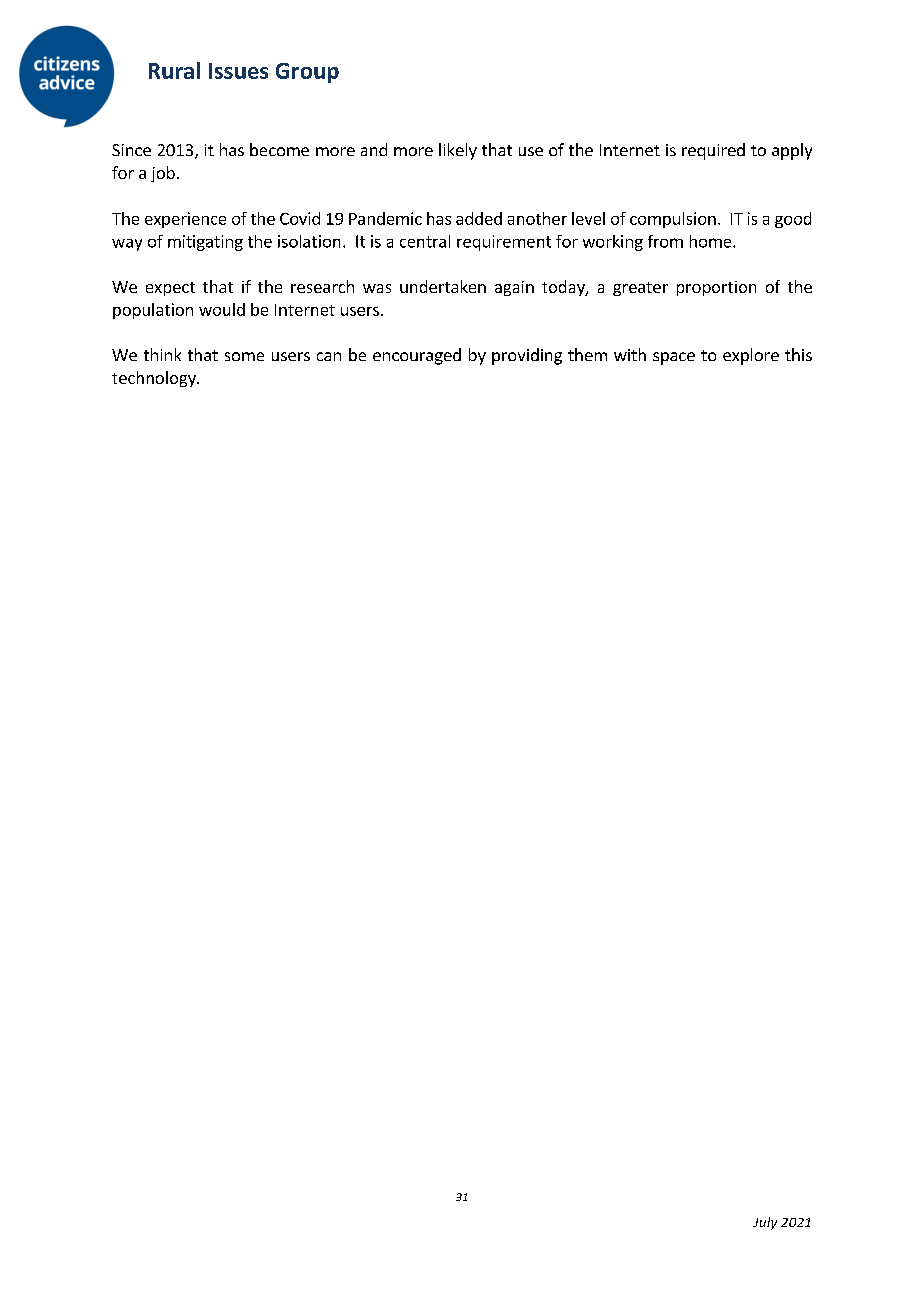  I want to click on technology, so click(155, 379).
